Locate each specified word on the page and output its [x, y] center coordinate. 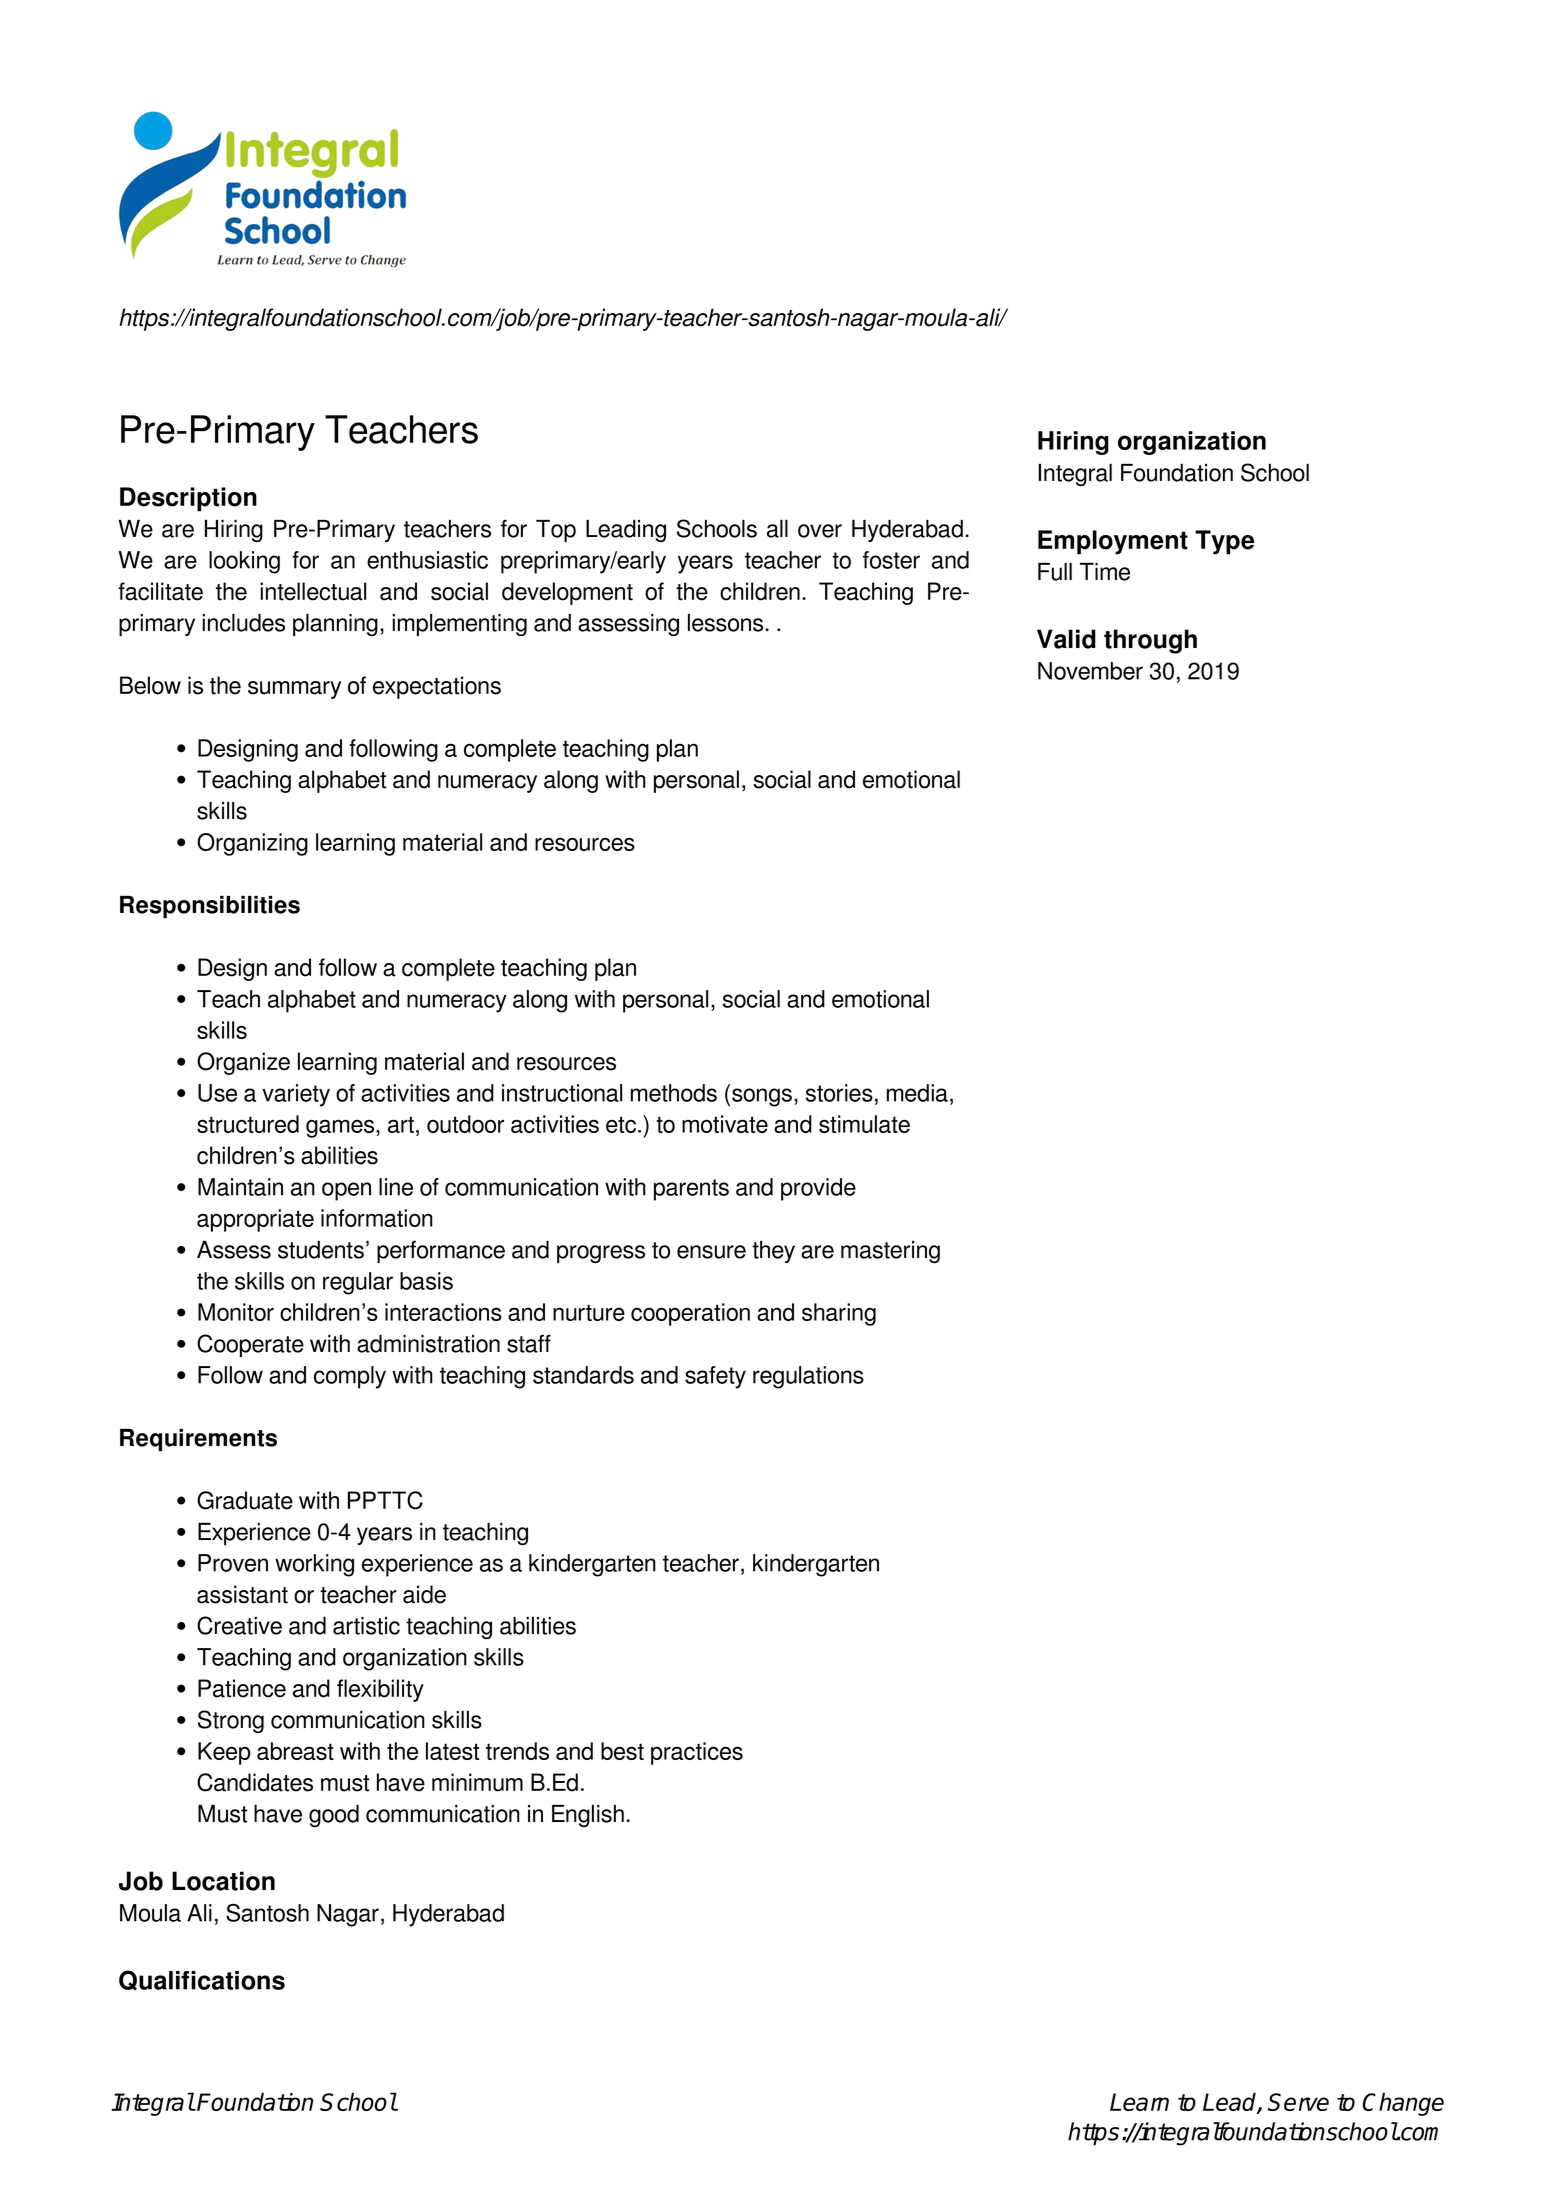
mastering [890, 1252]
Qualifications [202, 1980]
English [588, 1816]
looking [244, 562]
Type [1224, 542]
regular [358, 1283]
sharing [839, 1314]
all [777, 529]
